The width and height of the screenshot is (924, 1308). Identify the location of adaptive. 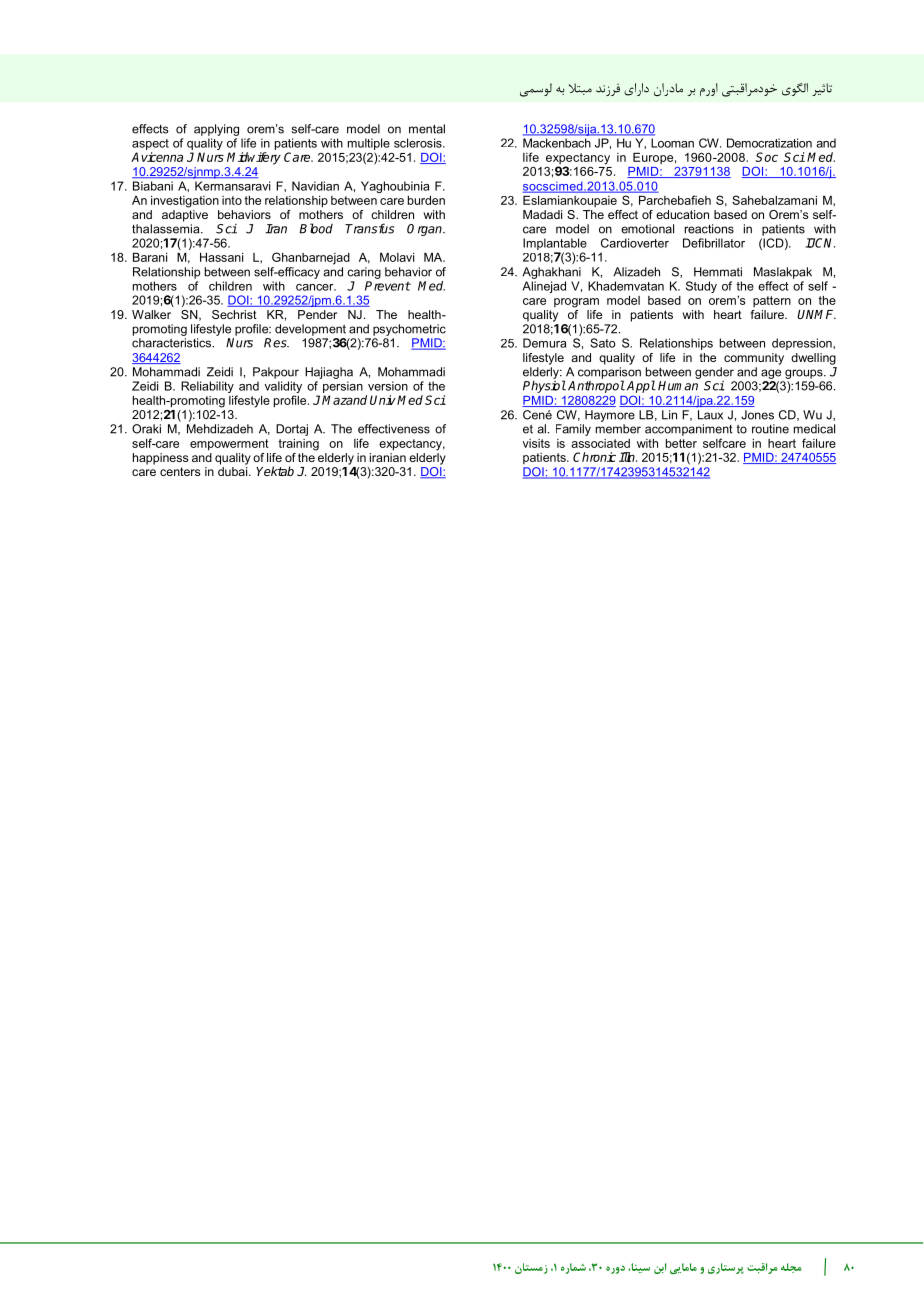
(185, 214).
